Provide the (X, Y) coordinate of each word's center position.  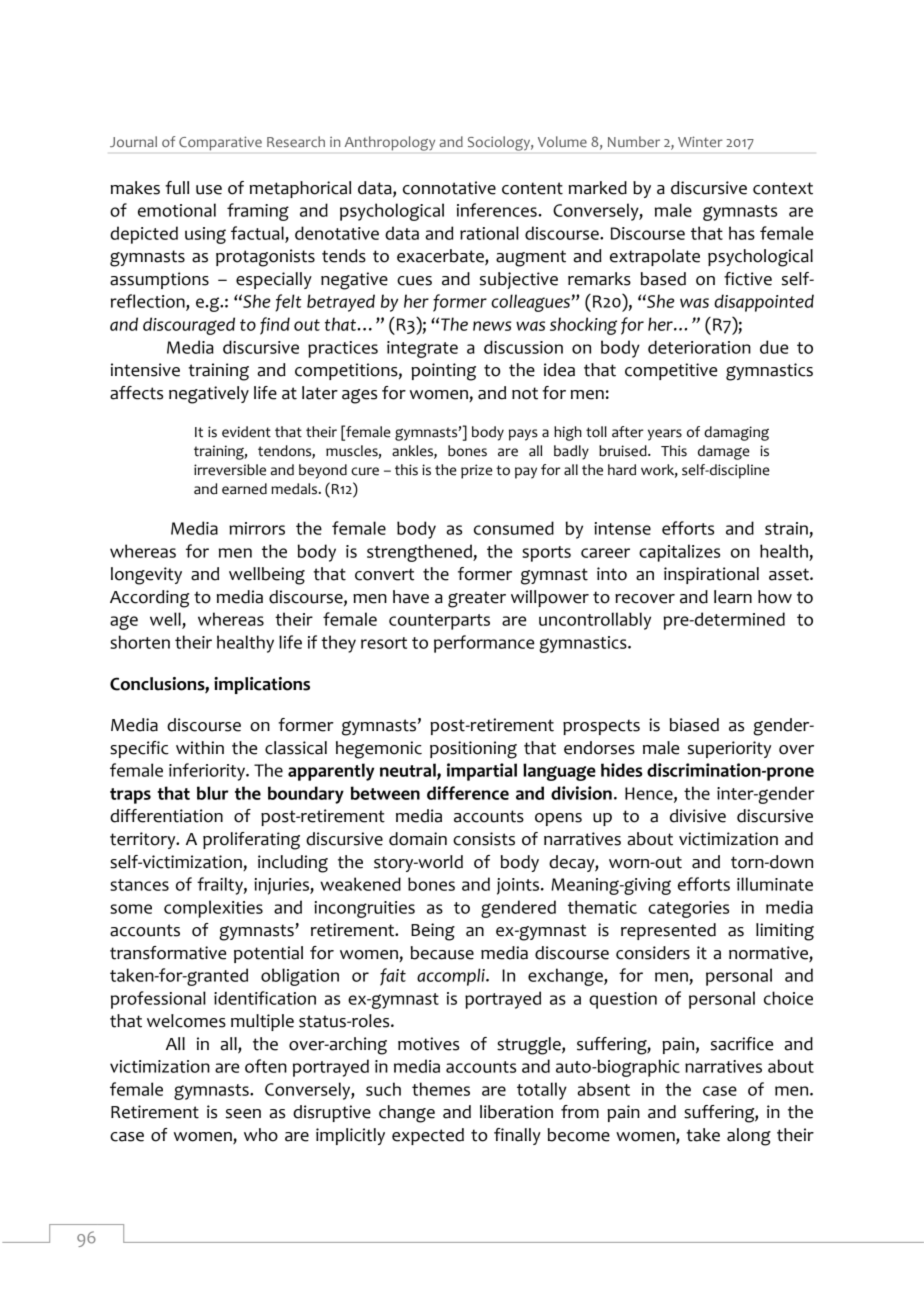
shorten (140, 642)
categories (688, 909)
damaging (736, 433)
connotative (449, 188)
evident (246, 432)
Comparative (220, 143)
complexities (213, 909)
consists (484, 839)
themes (441, 1089)
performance (484, 644)
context (783, 188)
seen (243, 1114)
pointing (443, 372)
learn (733, 597)
